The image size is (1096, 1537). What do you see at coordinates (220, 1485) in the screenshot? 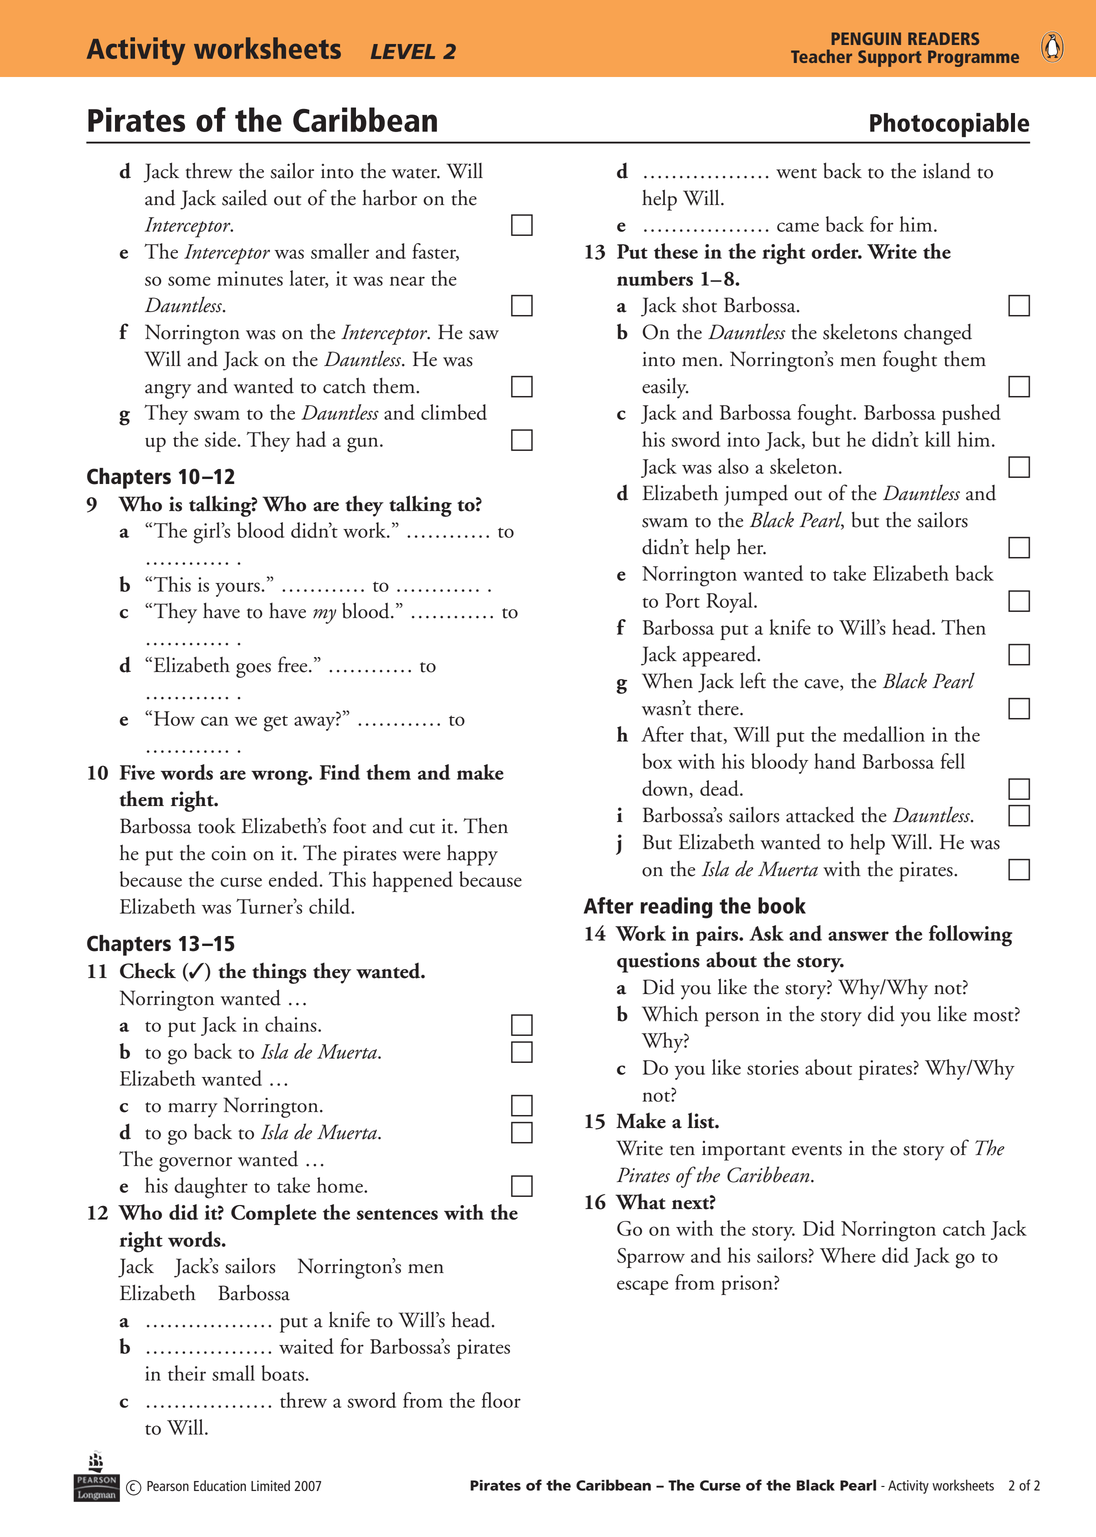
I see `Education` at bounding box center [220, 1485].
